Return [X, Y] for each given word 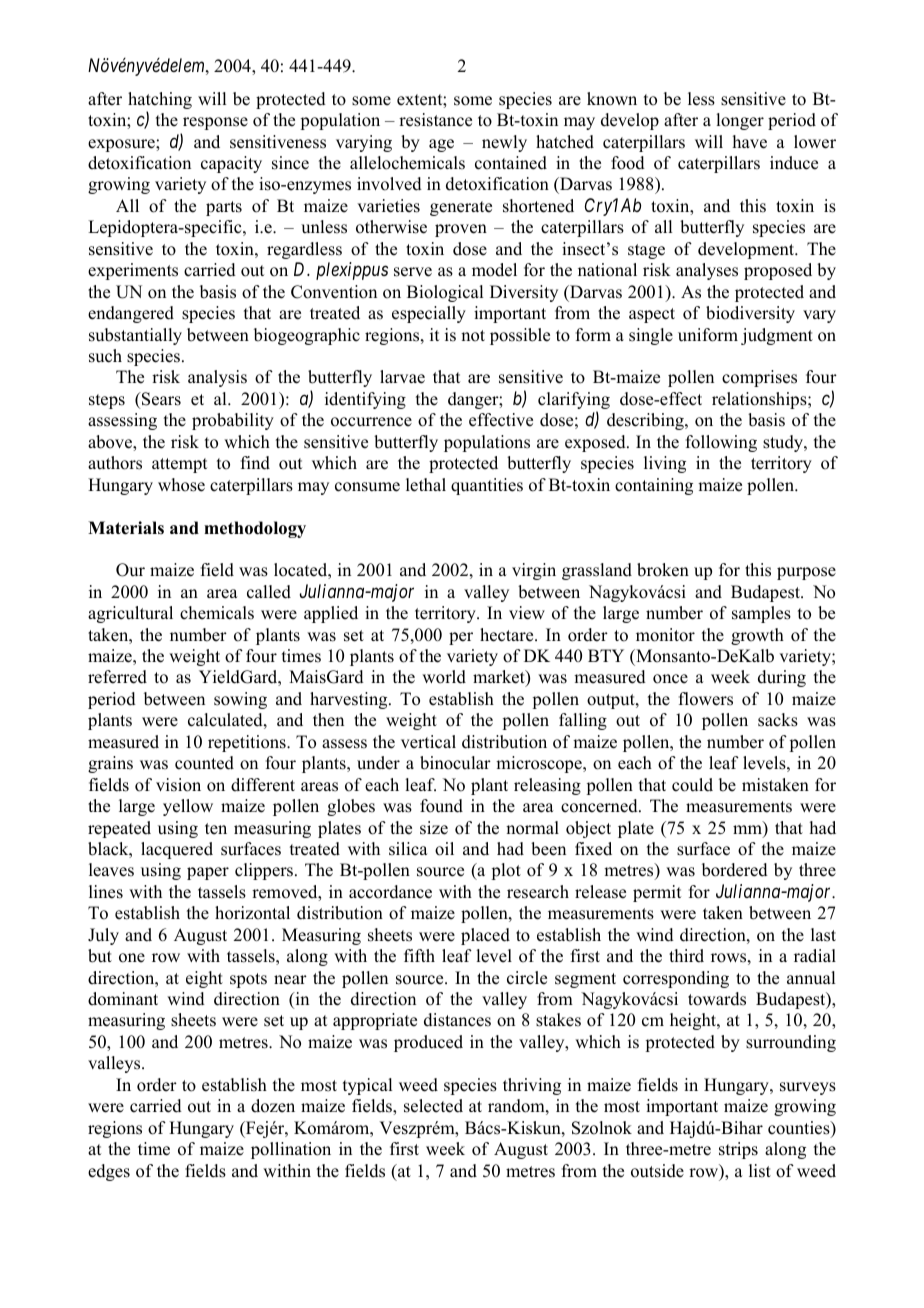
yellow [188, 807]
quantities [487, 486]
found [441, 806]
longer [740, 121]
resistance [435, 120]
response [215, 123]
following [721, 443]
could [692, 785]
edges [109, 1172]
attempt [179, 465]
